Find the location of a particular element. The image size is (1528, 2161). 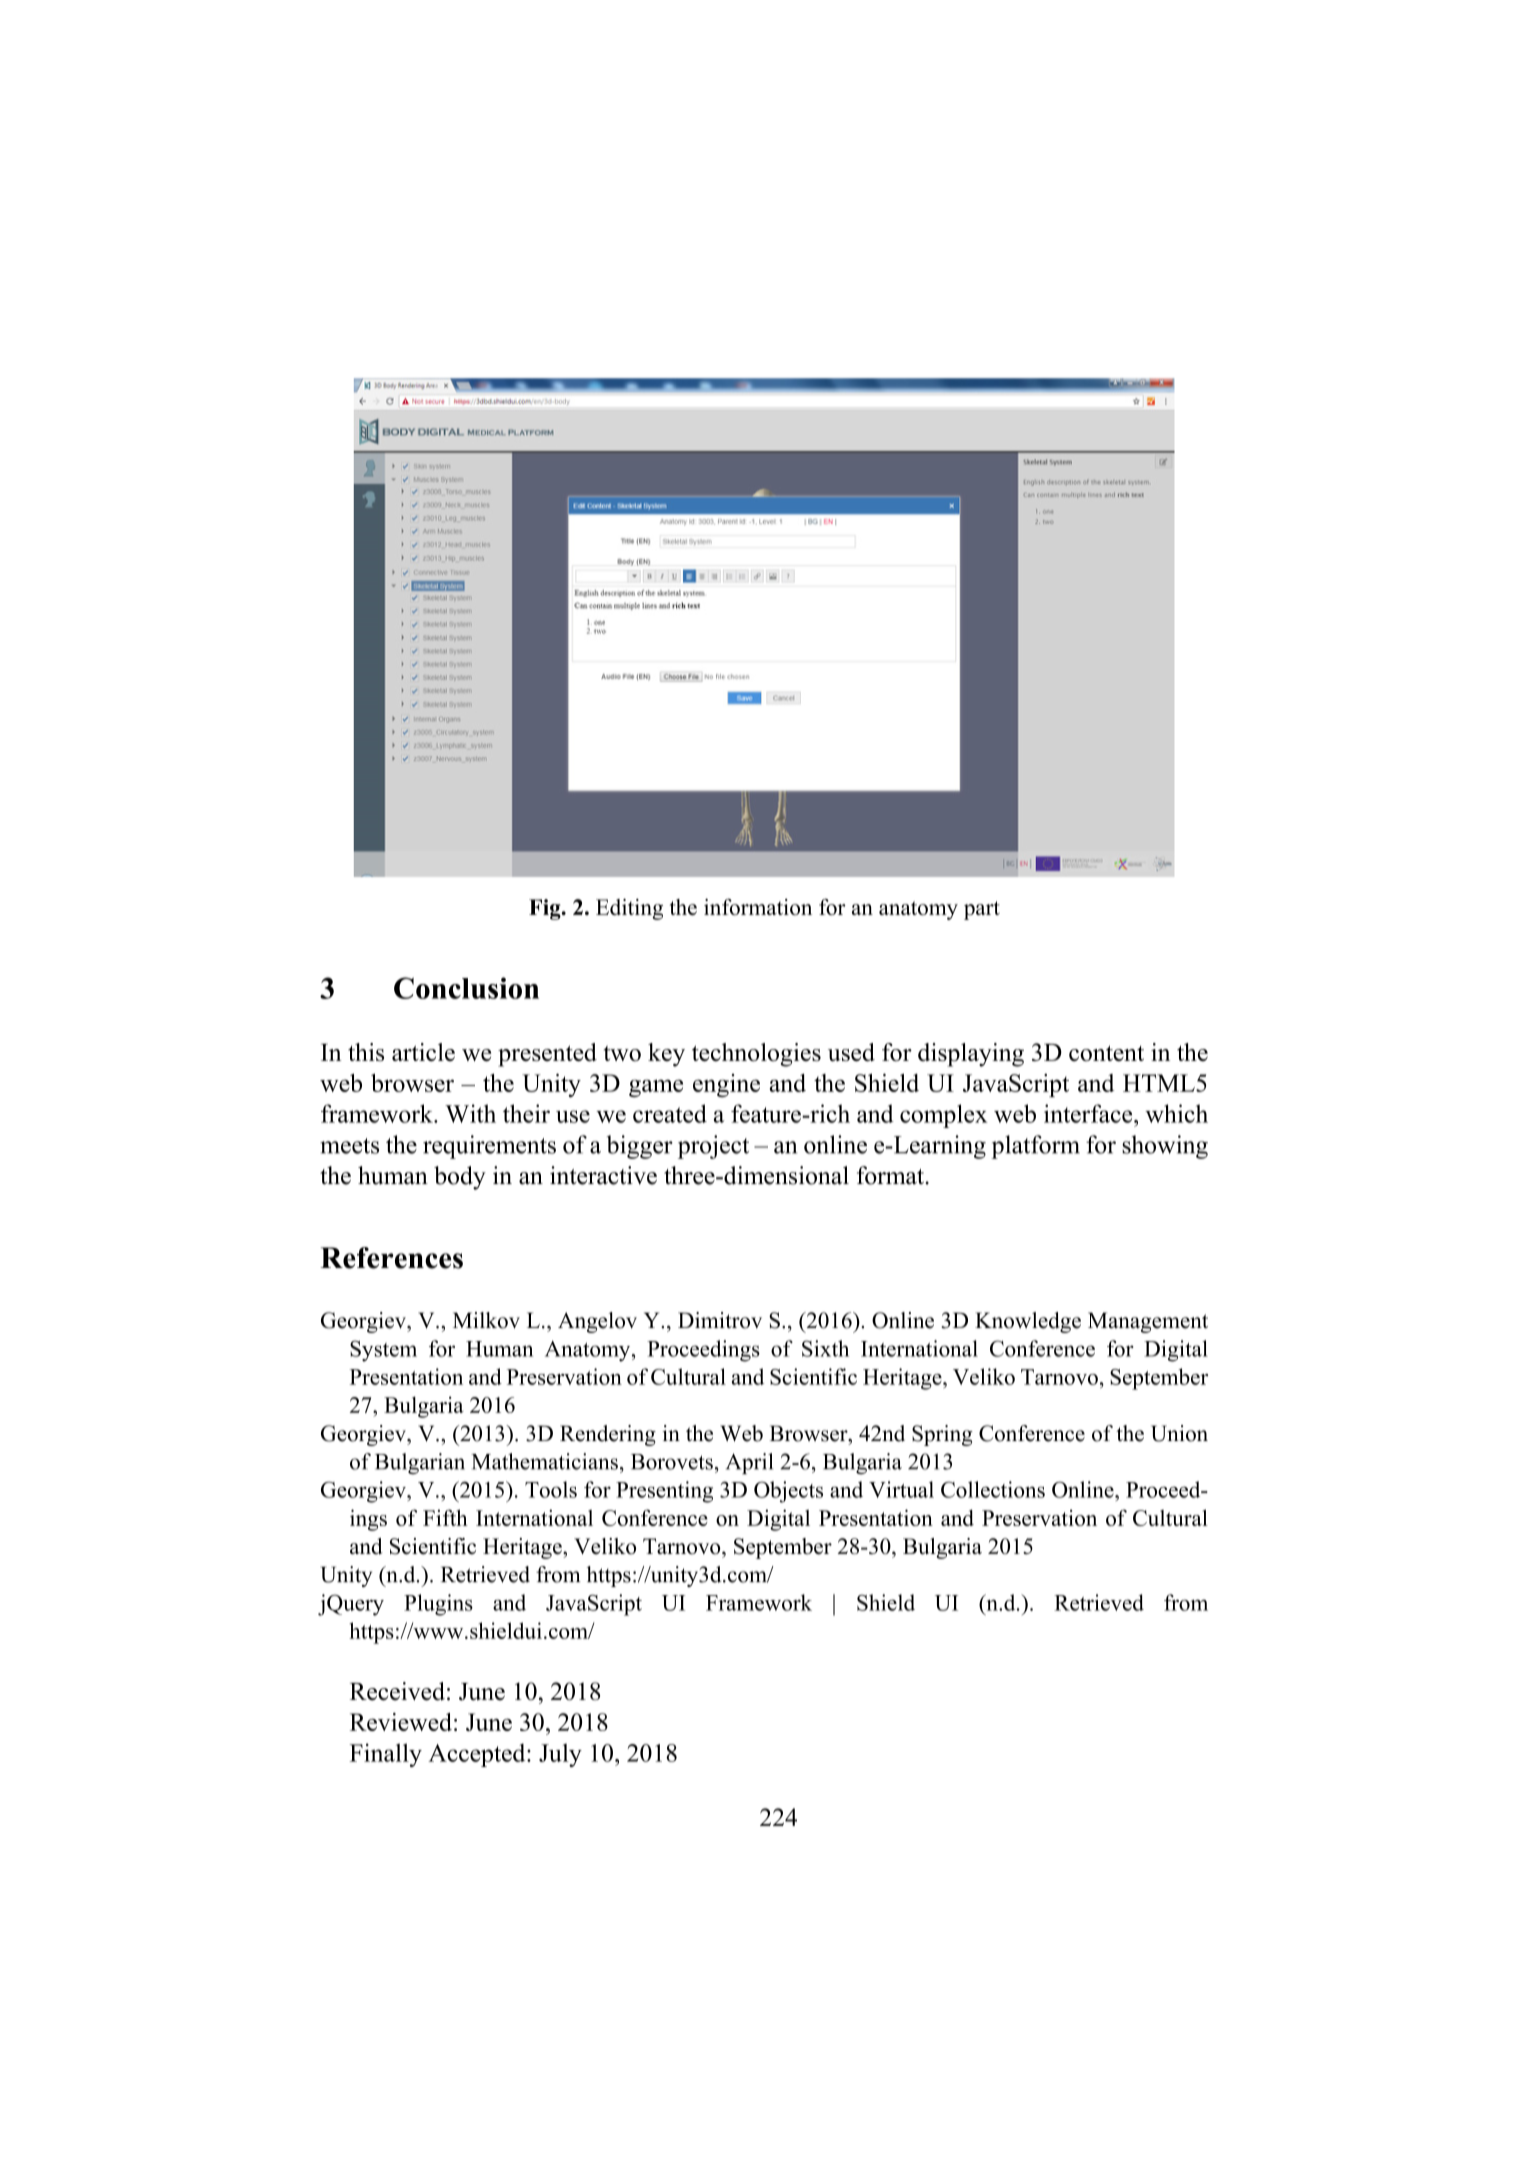

Fifth is located at coordinates (445, 1517).
